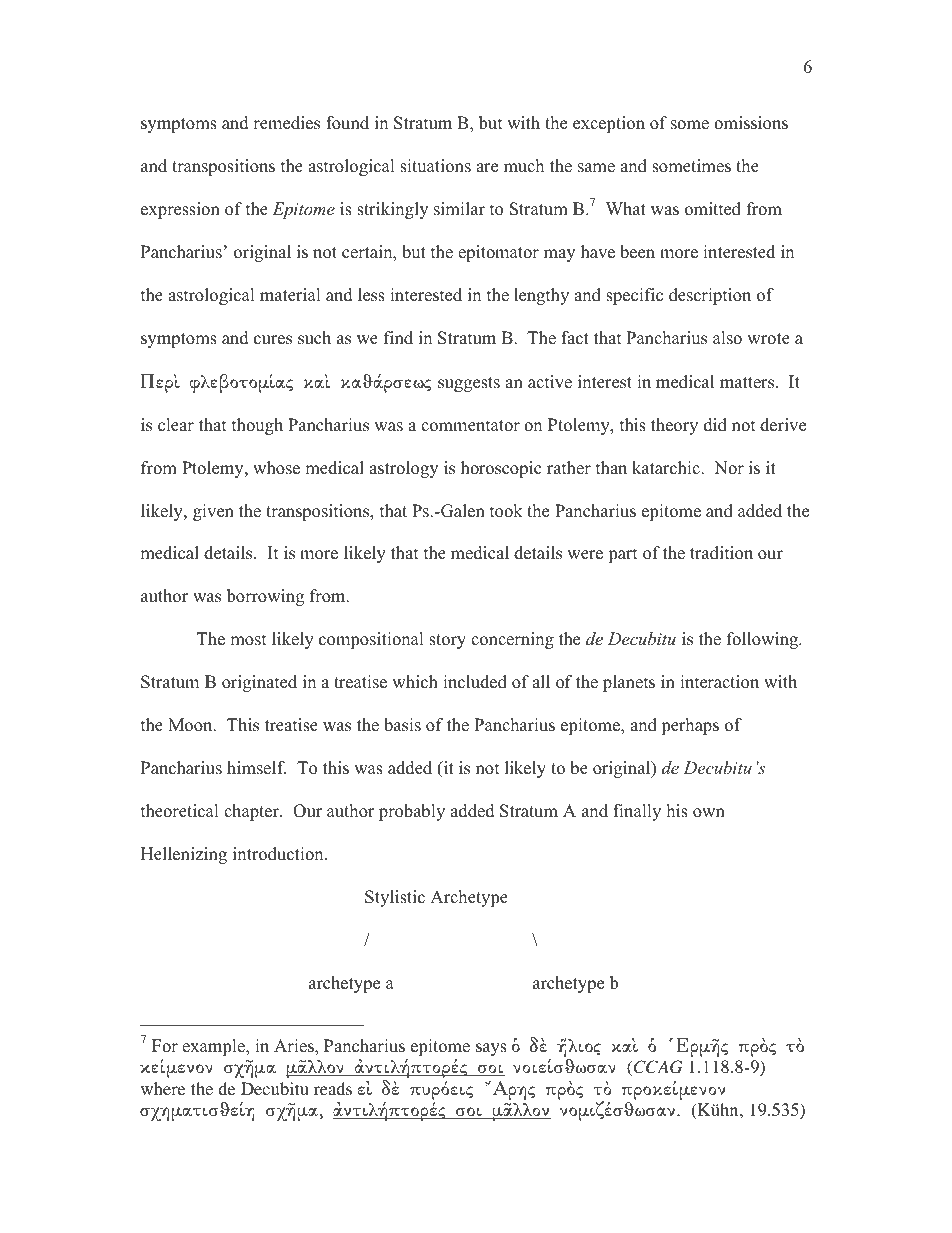  Describe the element at coordinates (447, 641) in the screenshot. I see `story` at that location.
